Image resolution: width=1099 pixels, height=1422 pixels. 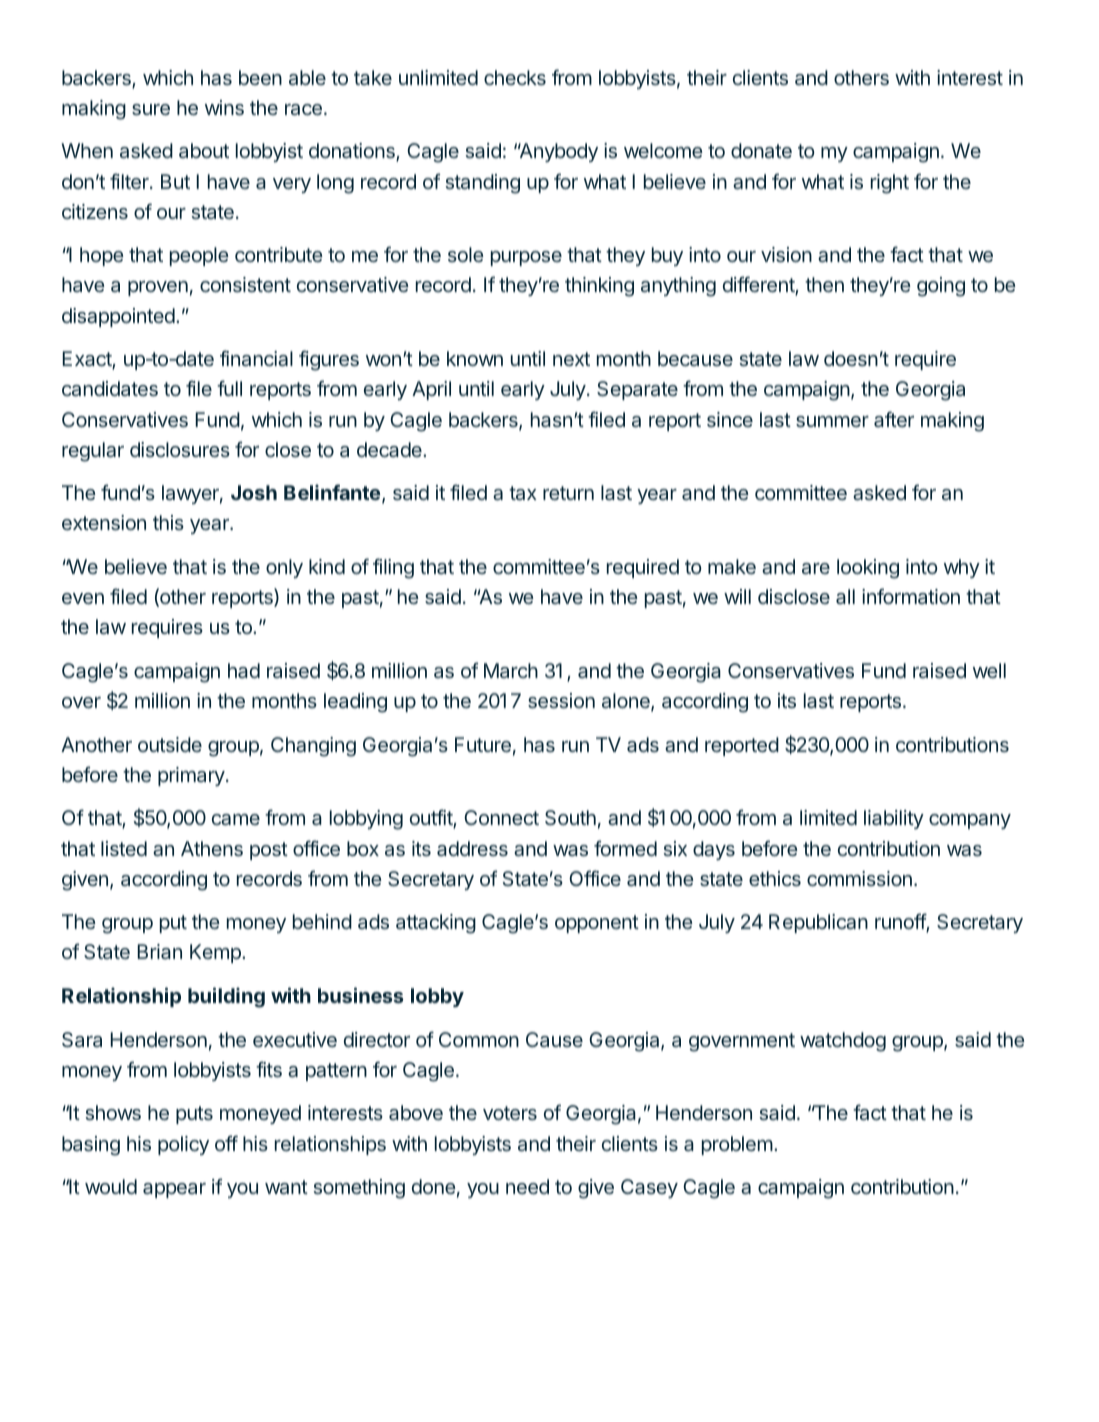 What do you see at coordinates (890, 184) in the screenshot?
I see `right` at bounding box center [890, 184].
